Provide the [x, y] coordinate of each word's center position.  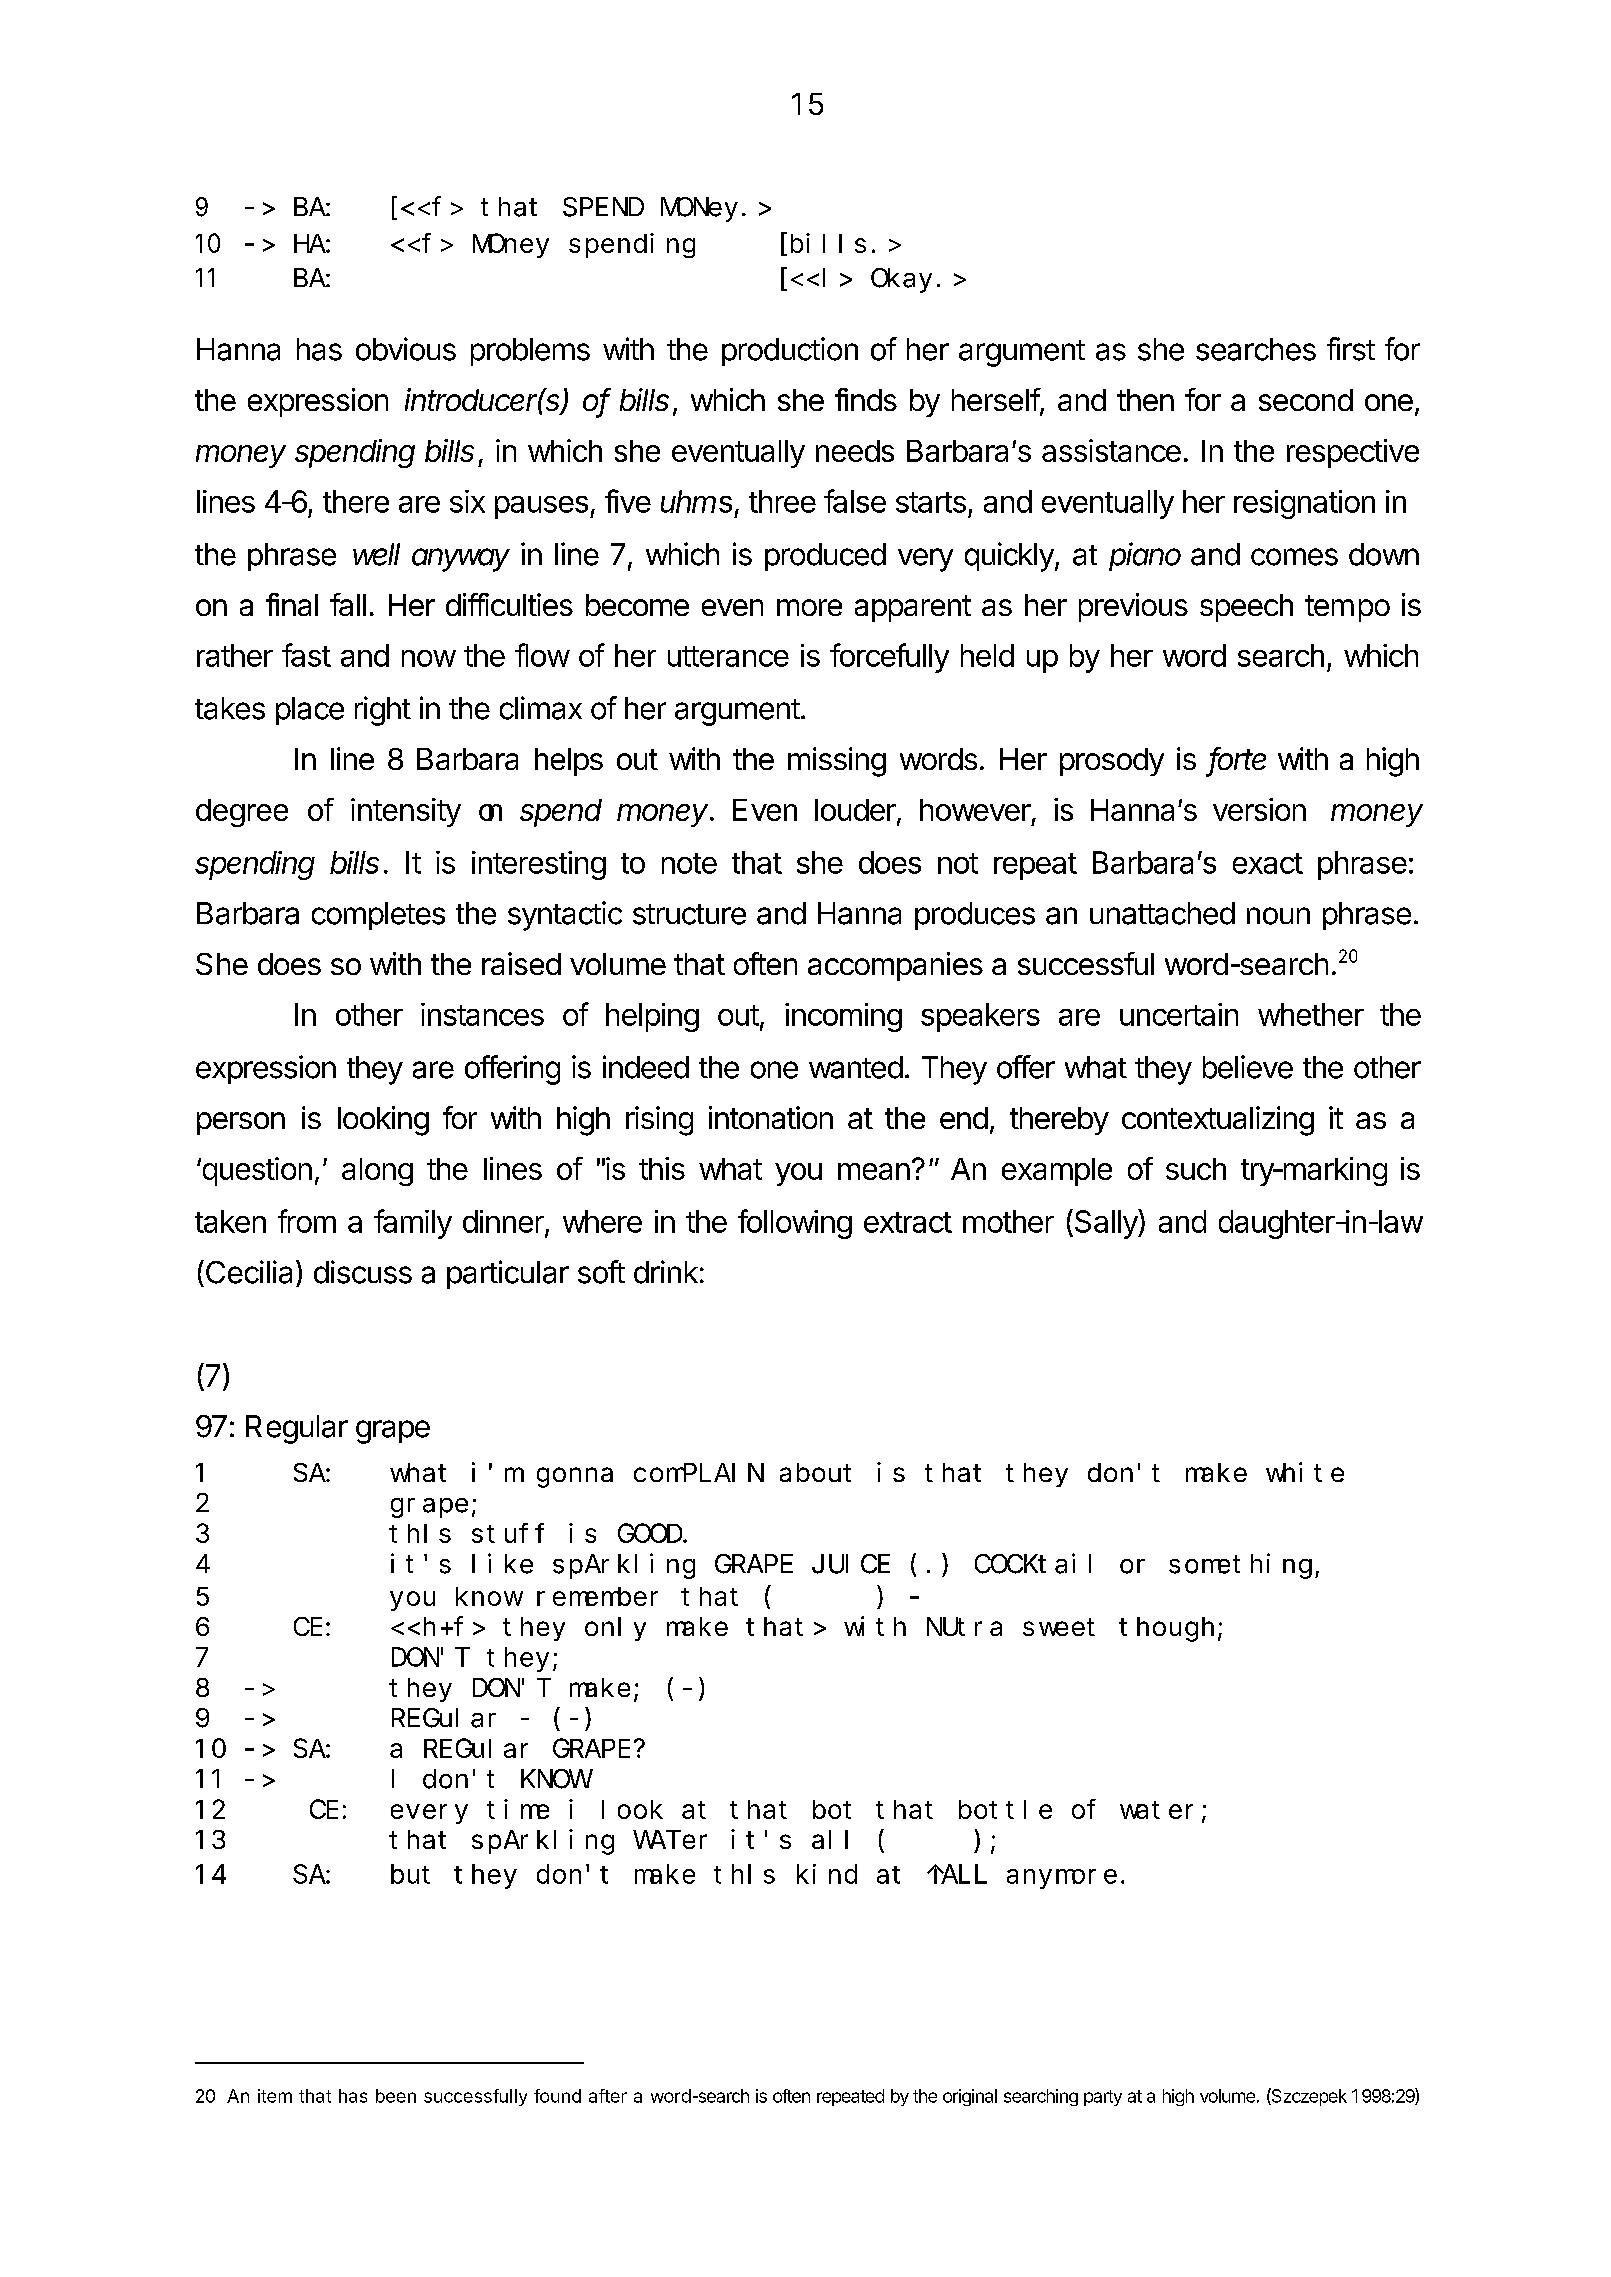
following [795, 1224]
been [396, 2096]
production [790, 351]
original [970, 2097]
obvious [406, 349]
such [1196, 1169]
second [1306, 400]
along [377, 1172]
